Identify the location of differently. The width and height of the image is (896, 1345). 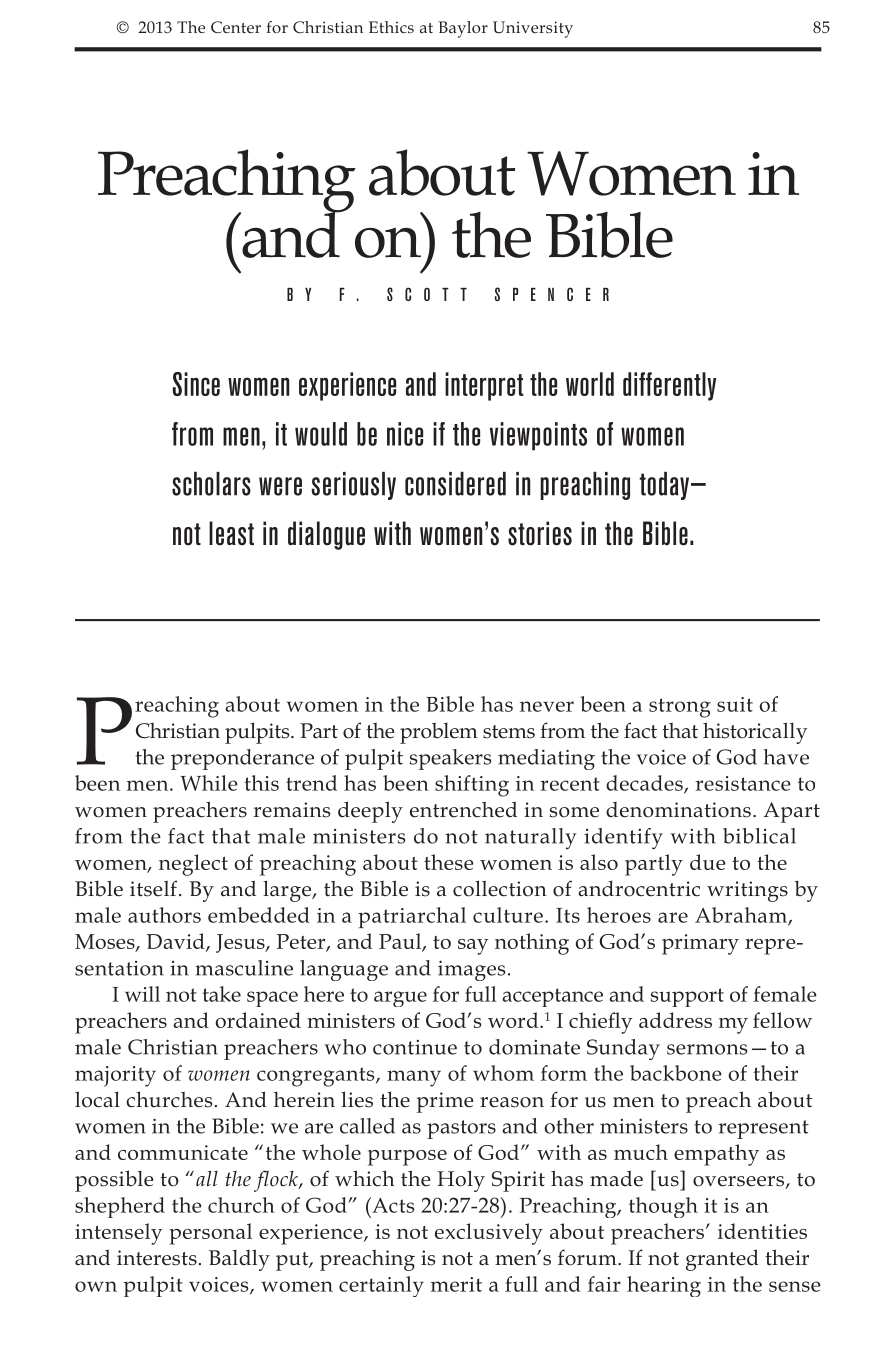
(669, 386).
